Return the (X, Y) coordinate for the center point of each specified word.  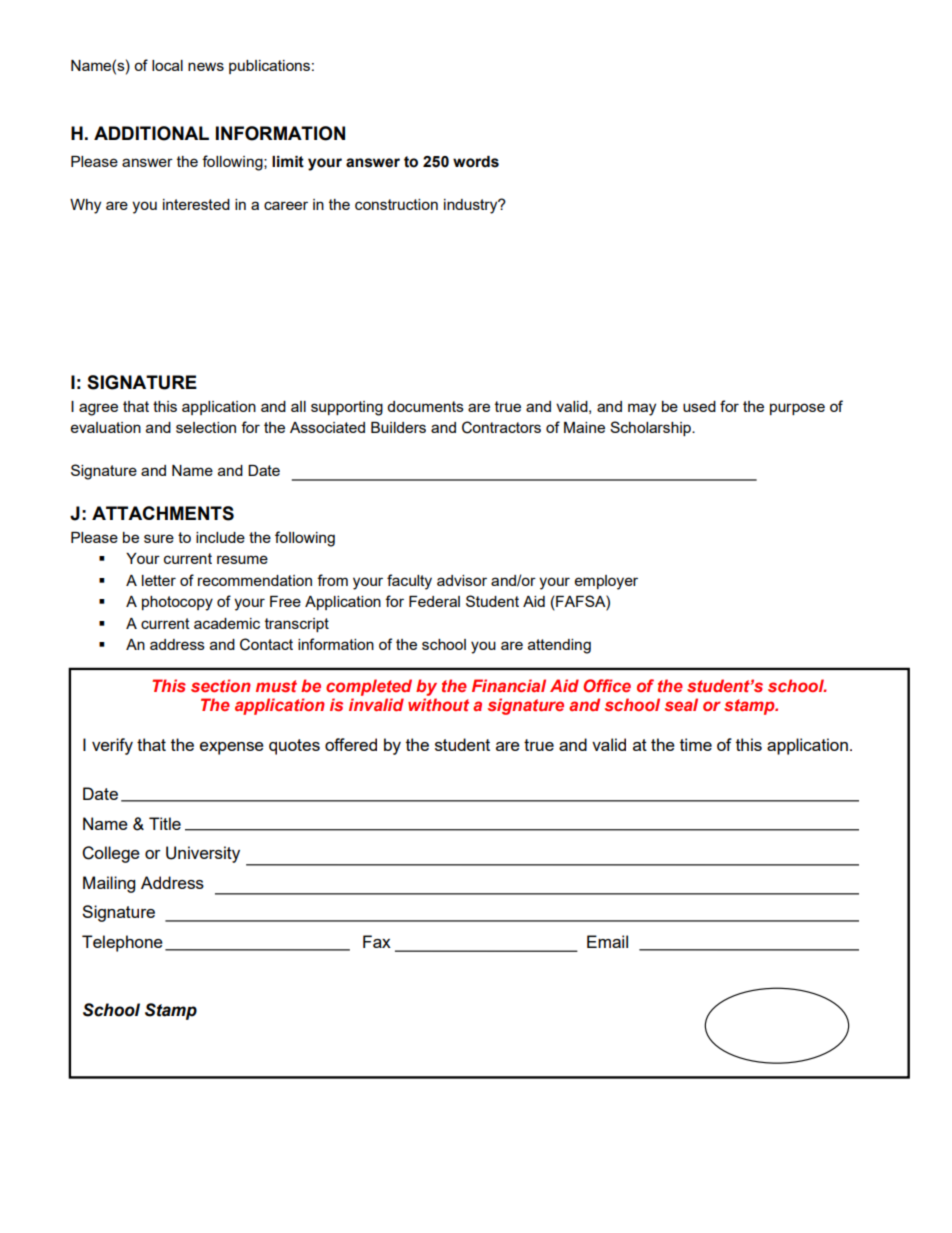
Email (607, 941)
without (438, 704)
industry (472, 206)
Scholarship (651, 428)
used (699, 406)
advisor (462, 580)
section (221, 685)
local (167, 65)
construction (396, 204)
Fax (377, 941)
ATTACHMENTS (163, 513)
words (476, 162)
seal (681, 704)
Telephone (122, 943)
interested (196, 204)
